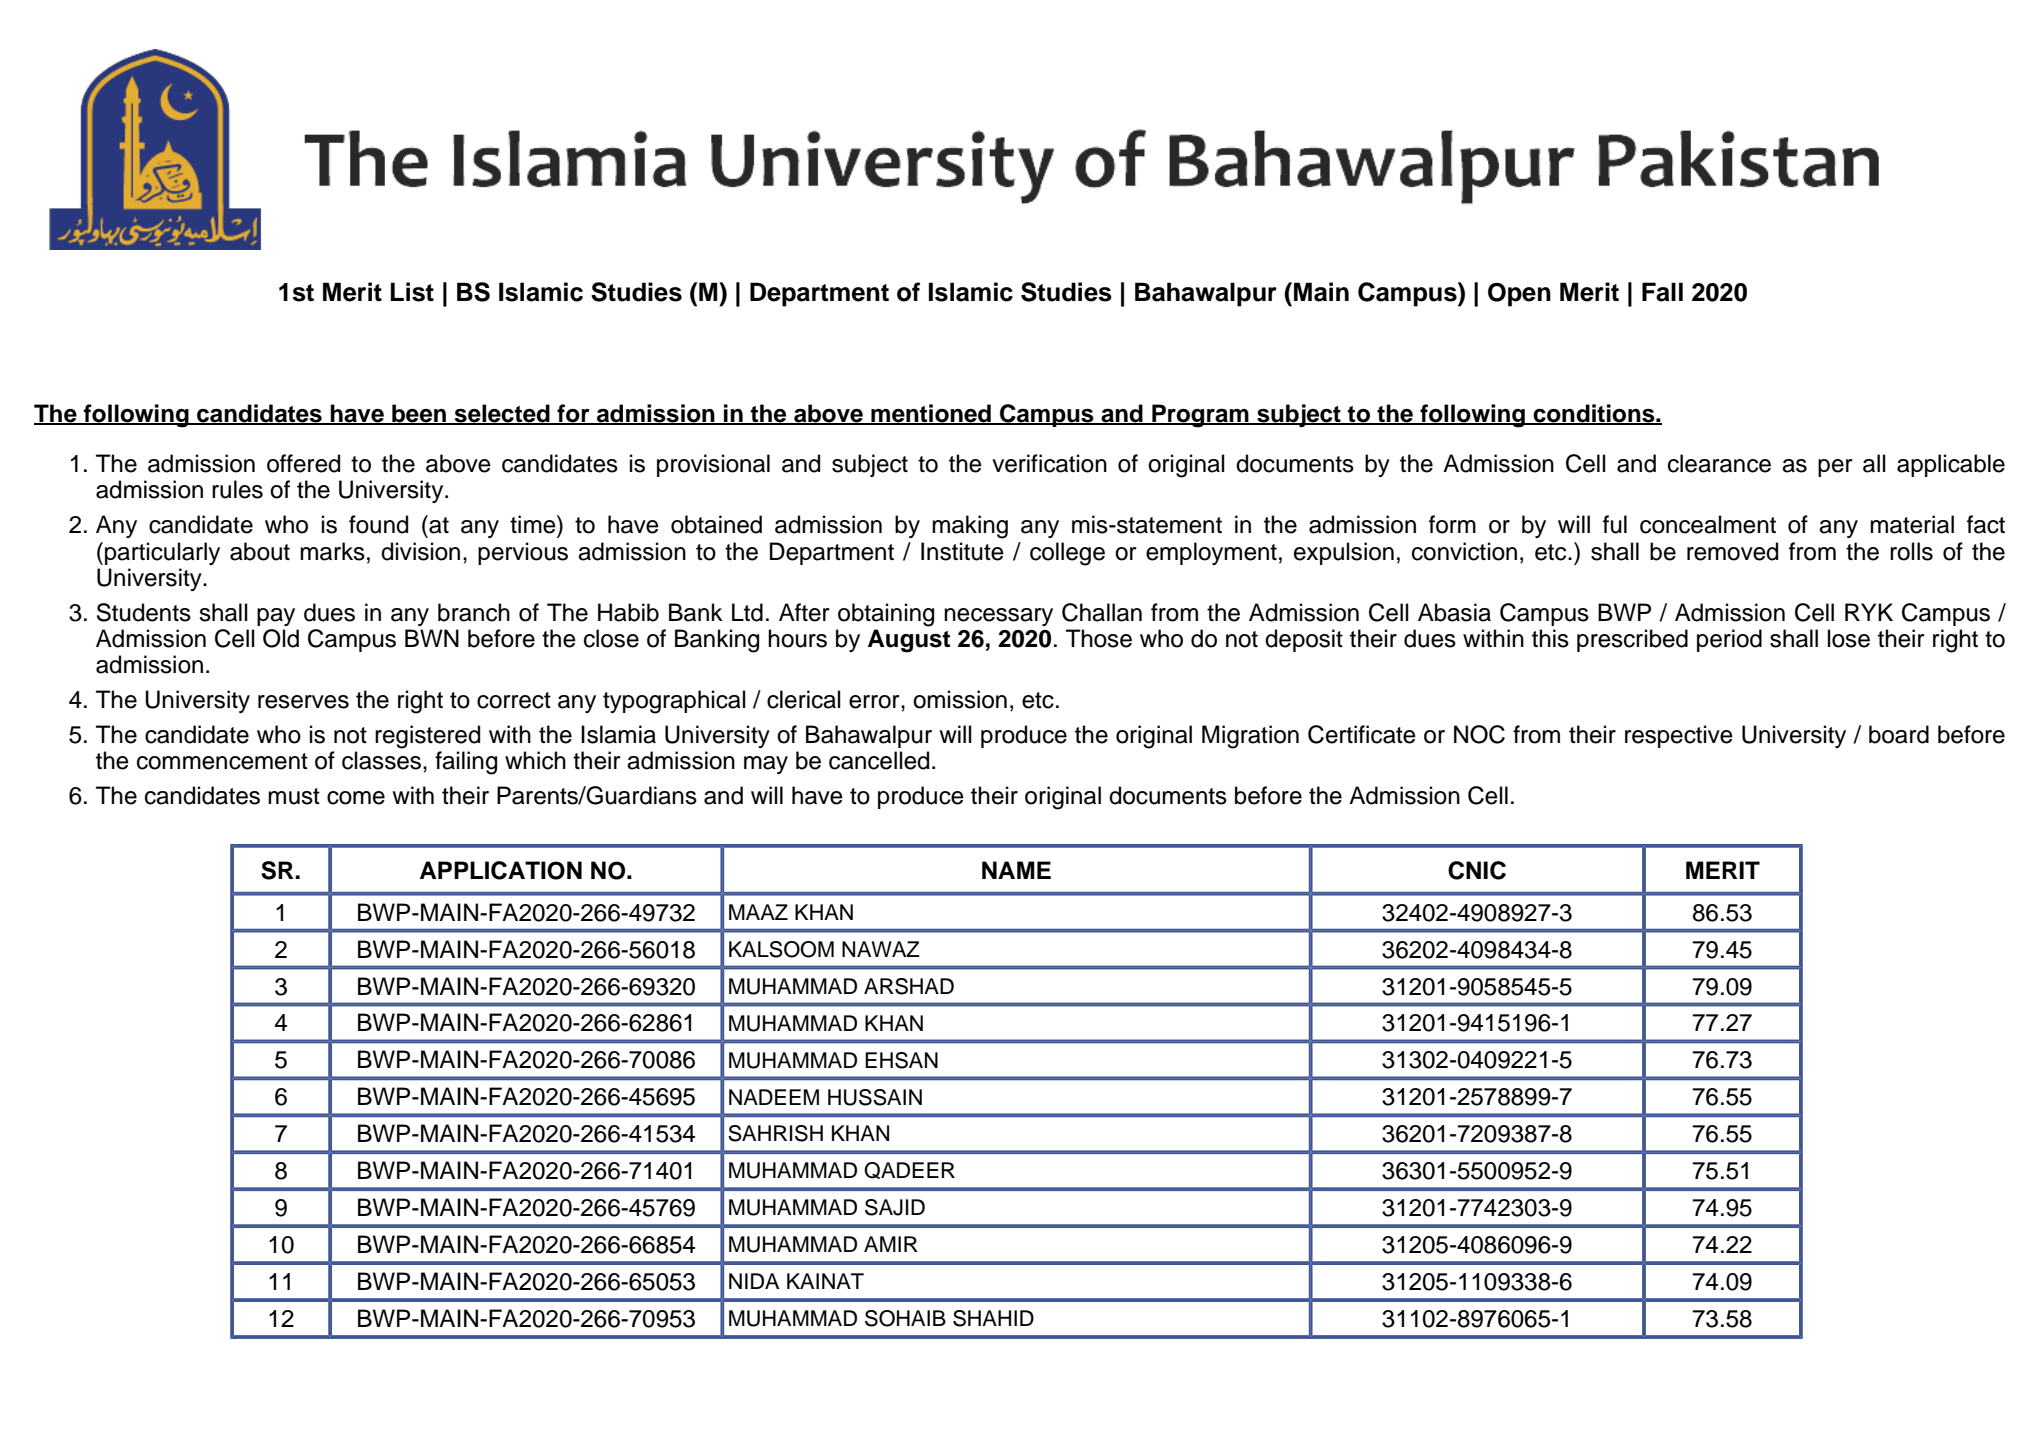 The image size is (2033, 1437). What do you see at coordinates (891, 1244) in the document?
I see `AMIR` at bounding box center [891, 1244].
